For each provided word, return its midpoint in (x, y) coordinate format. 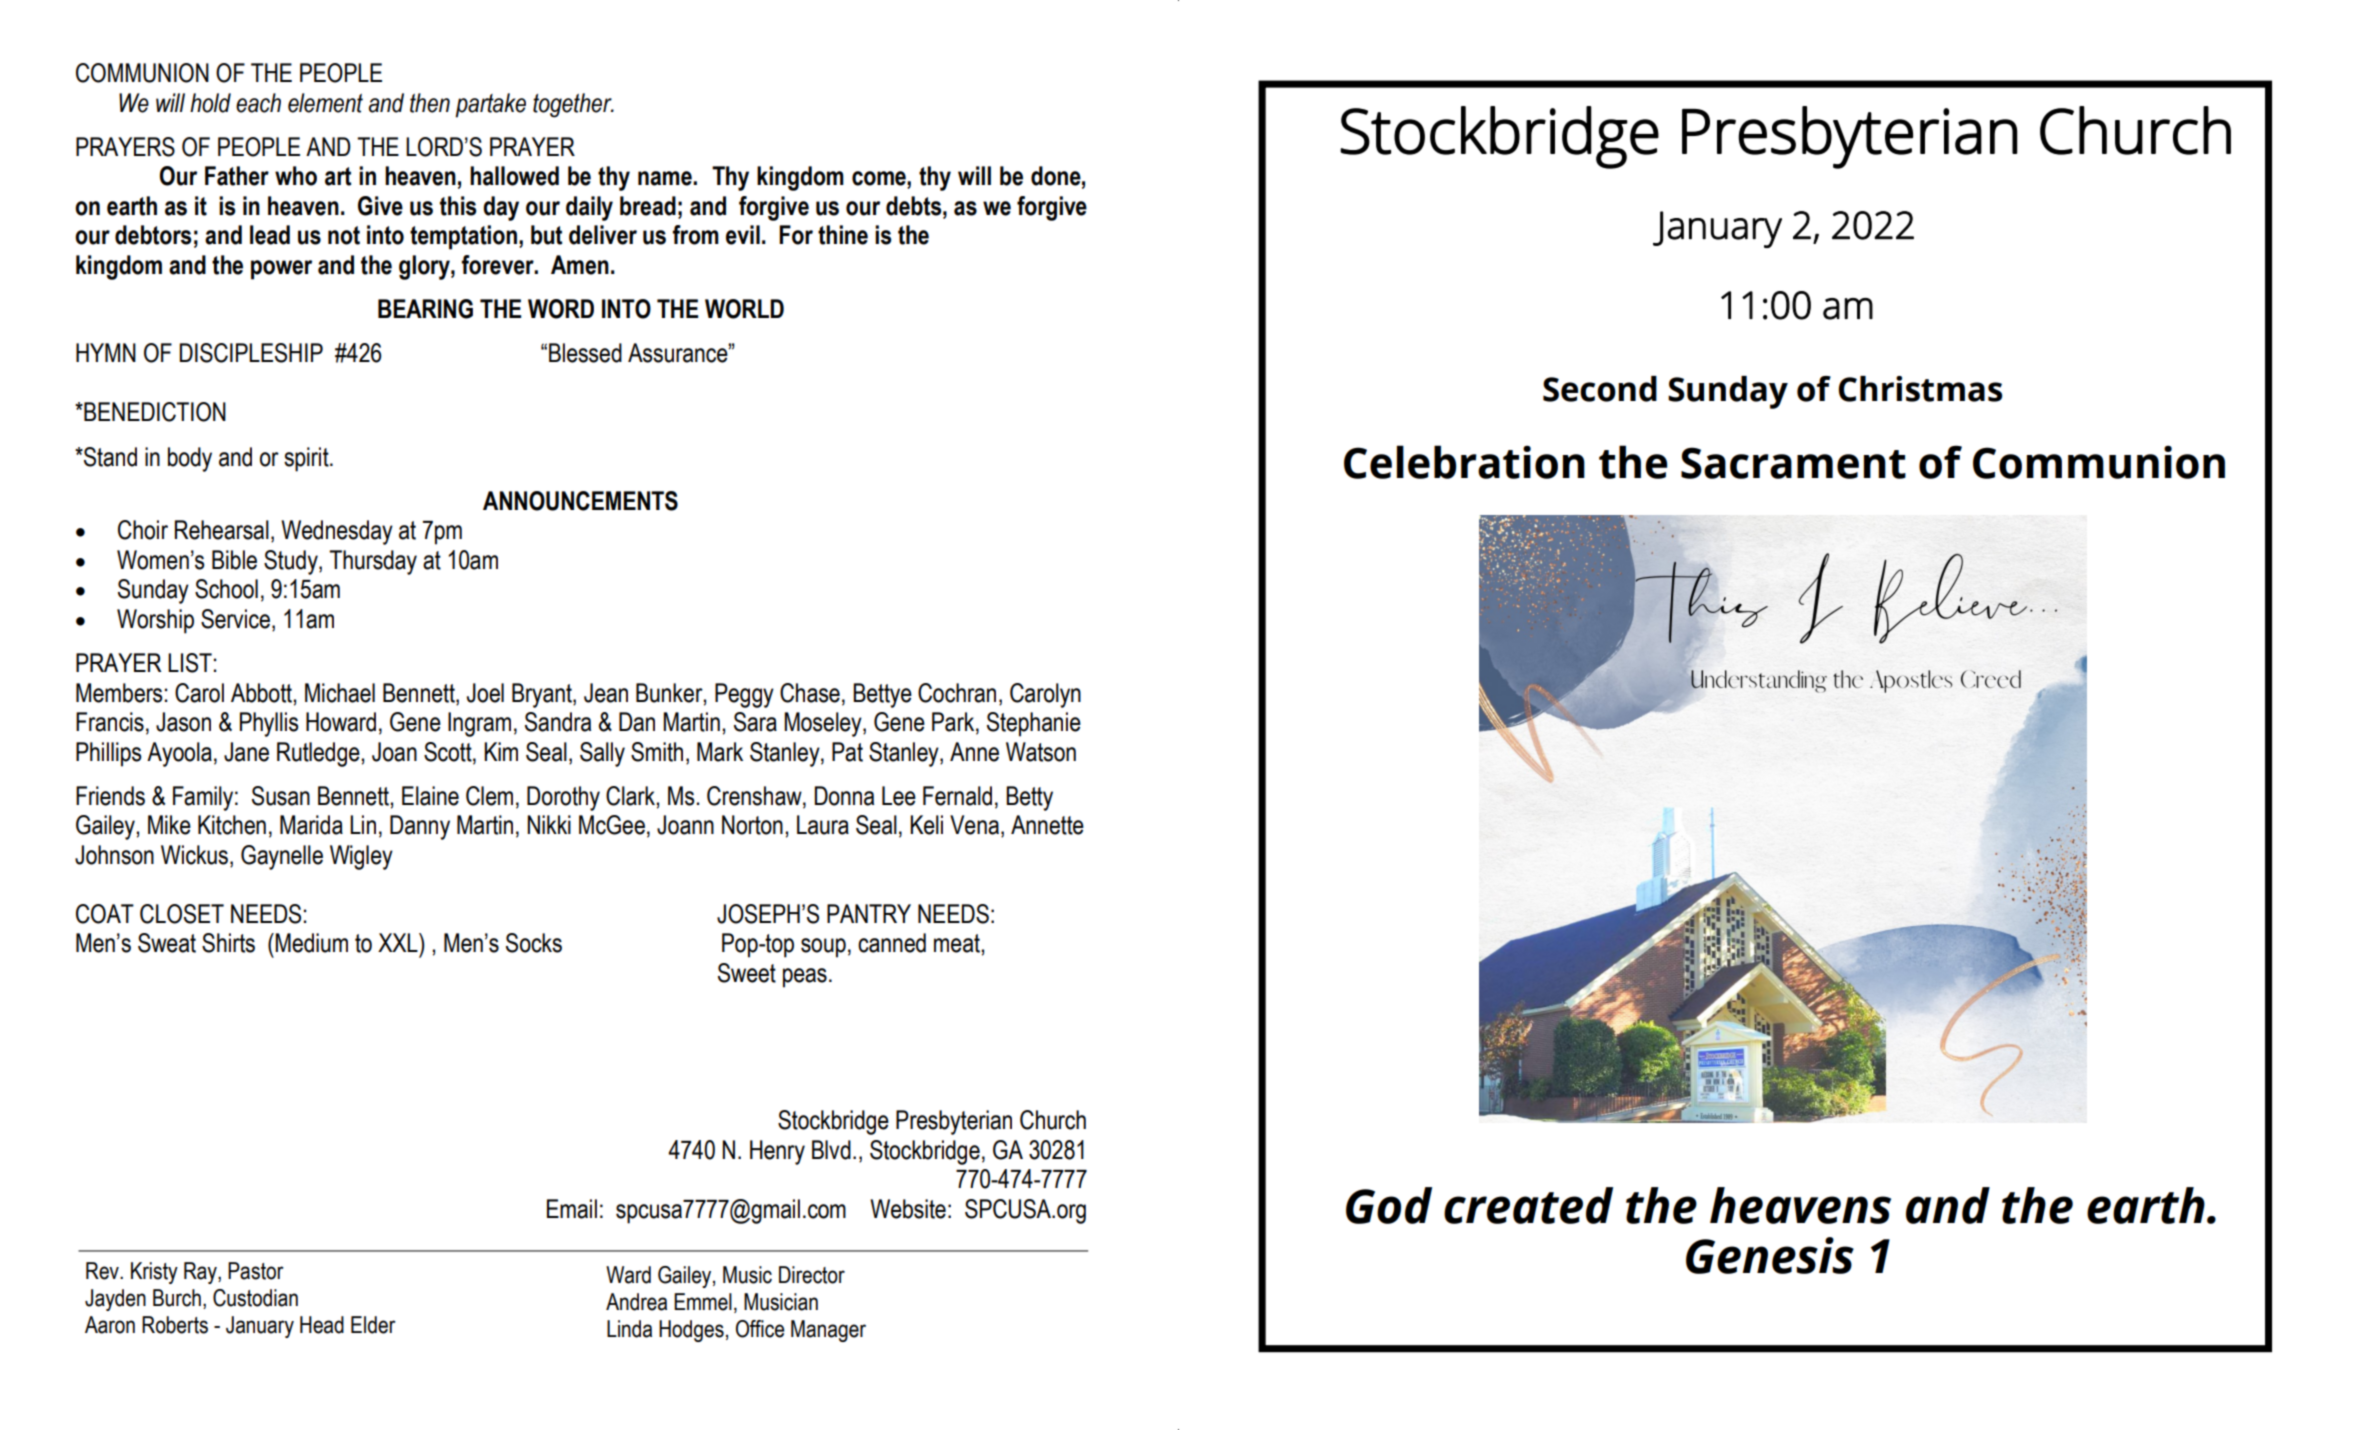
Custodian (255, 1298)
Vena (974, 825)
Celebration (1464, 462)
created (1528, 1205)
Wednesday (337, 532)
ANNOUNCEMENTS (580, 501)
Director (812, 1275)
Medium (311, 943)
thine (843, 235)
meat (958, 943)
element (325, 103)
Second (1600, 389)
